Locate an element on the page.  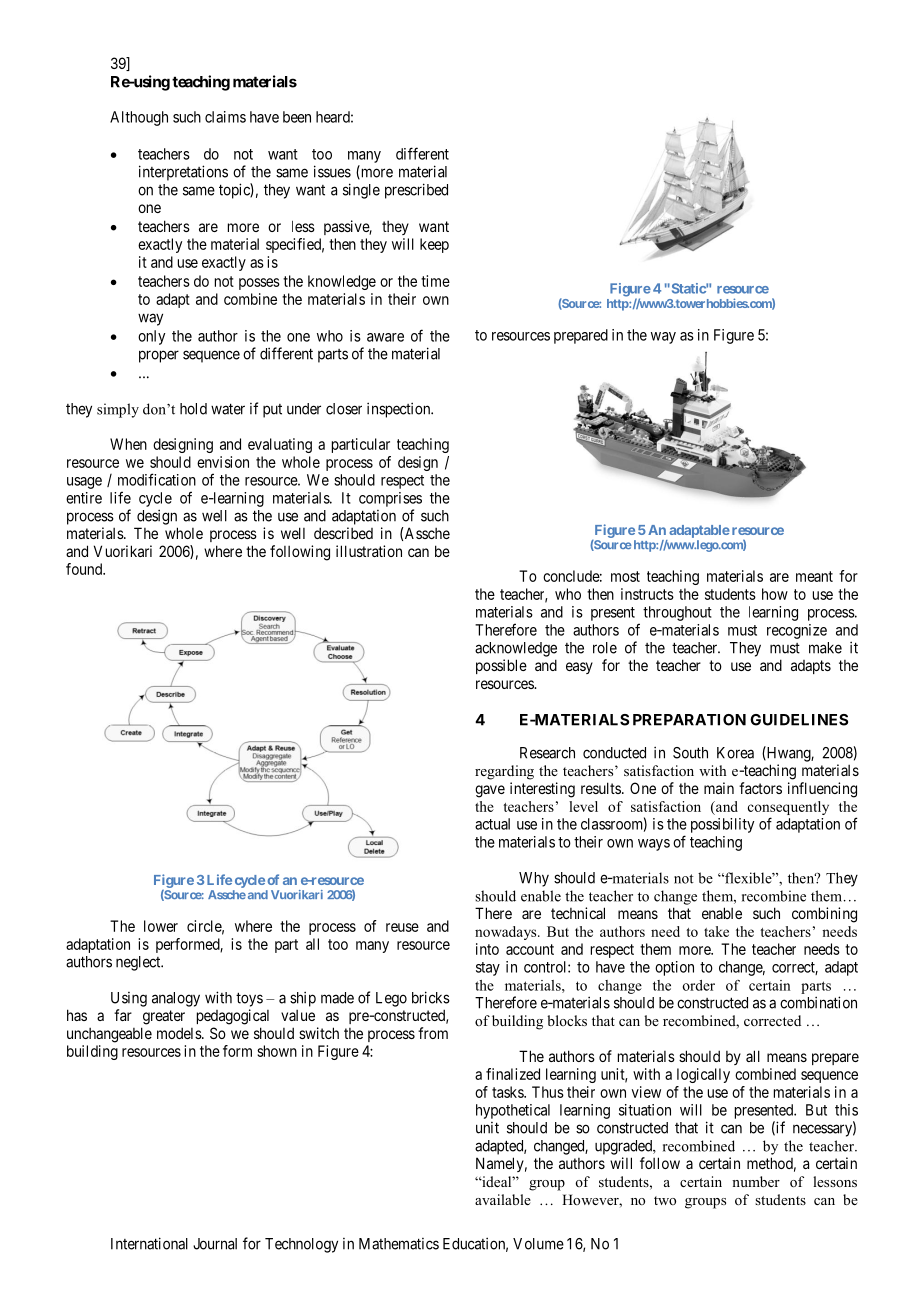
interpretations is located at coordinates (183, 173).
